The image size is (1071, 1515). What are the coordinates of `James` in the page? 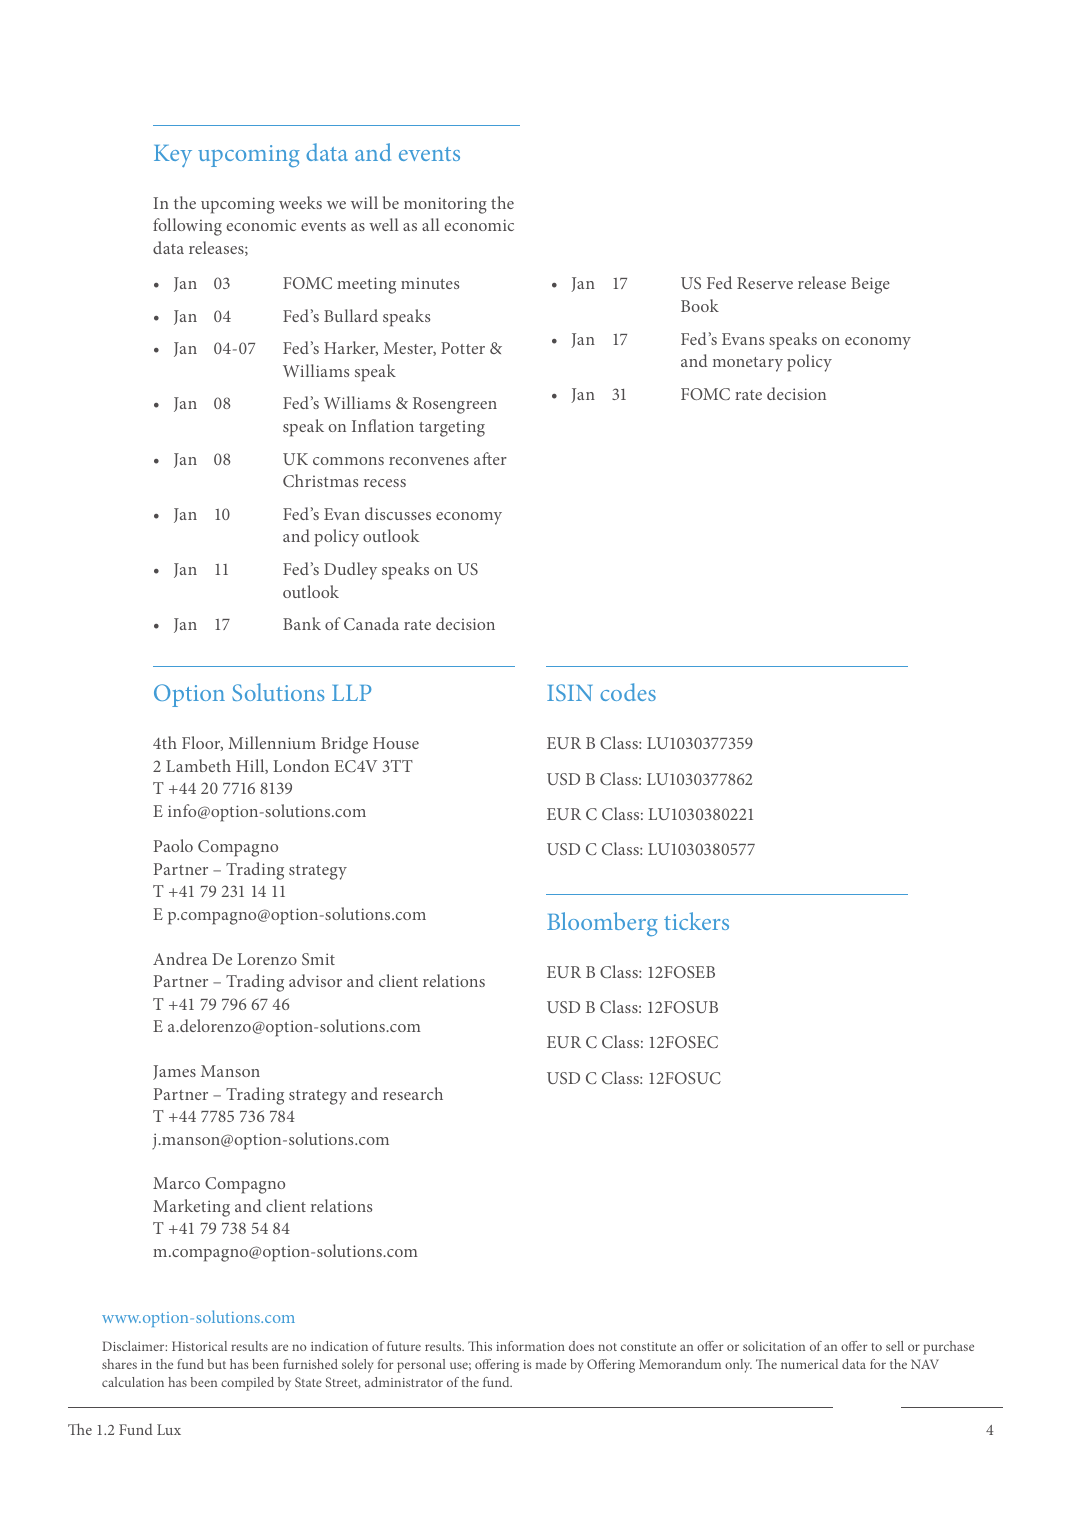 It's located at (174, 1072).
